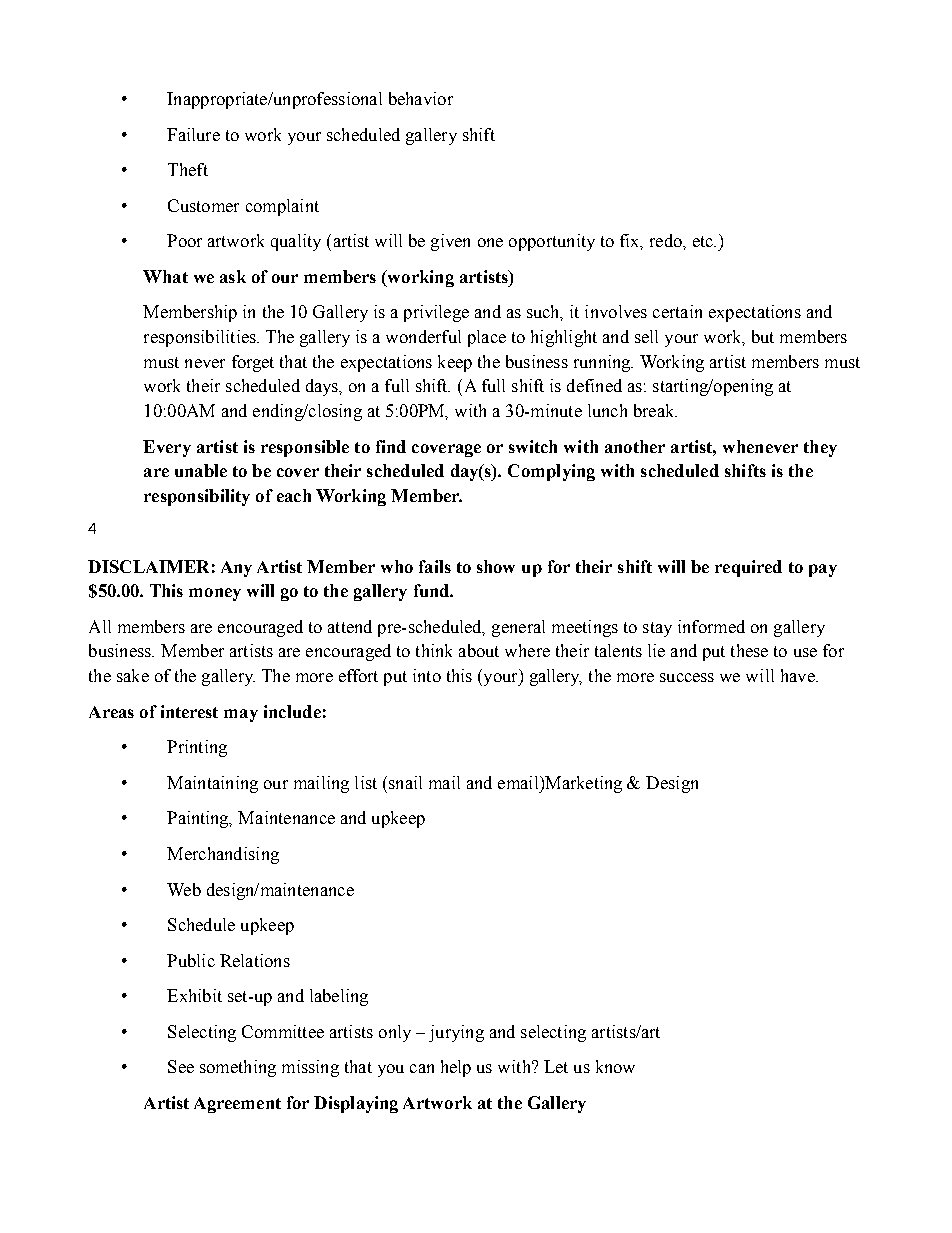  Describe the element at coordinates (820, 448) in the page. I see `they` at that location.
